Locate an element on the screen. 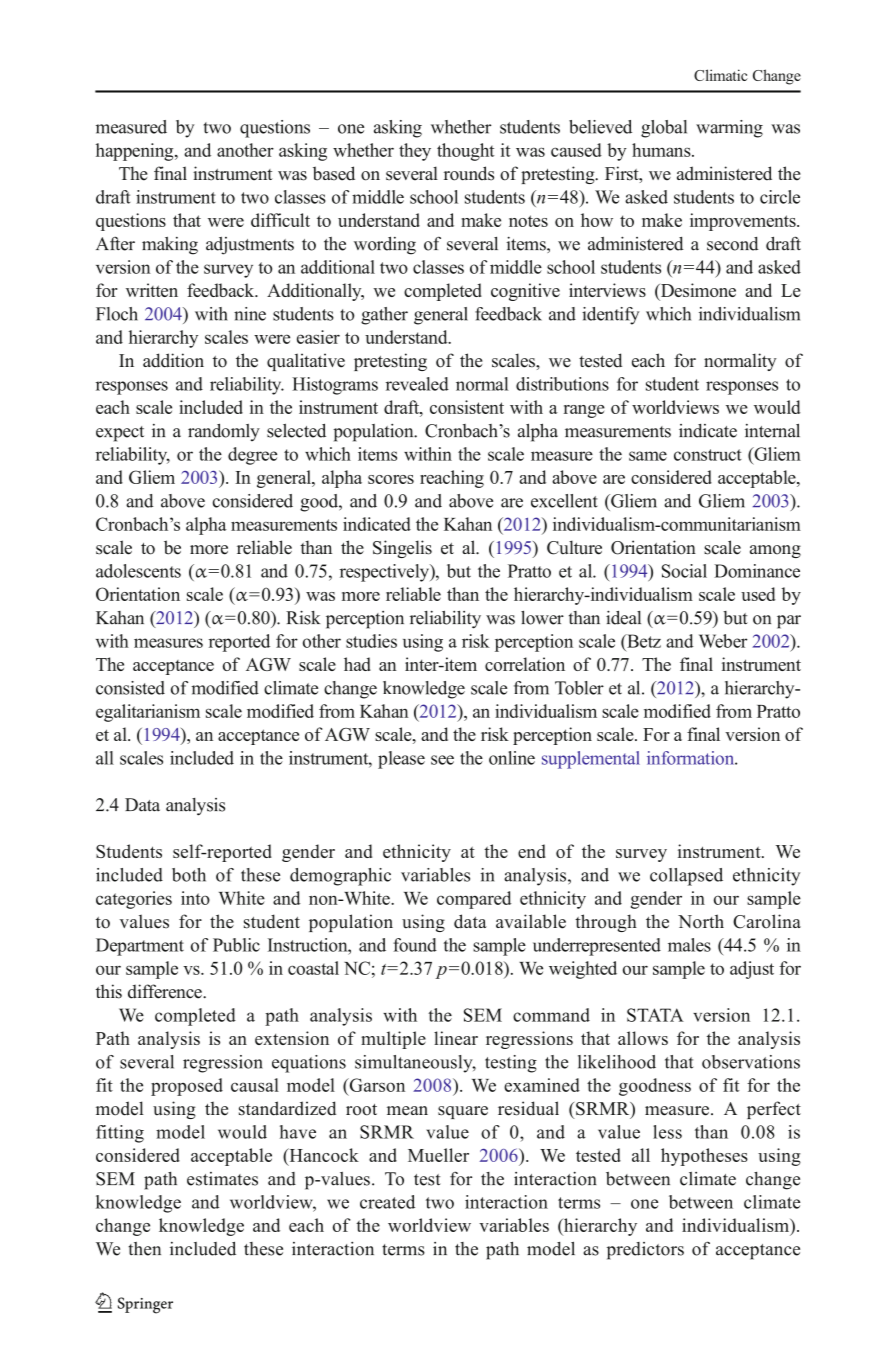  happening is located at coordinates (136, 152).
